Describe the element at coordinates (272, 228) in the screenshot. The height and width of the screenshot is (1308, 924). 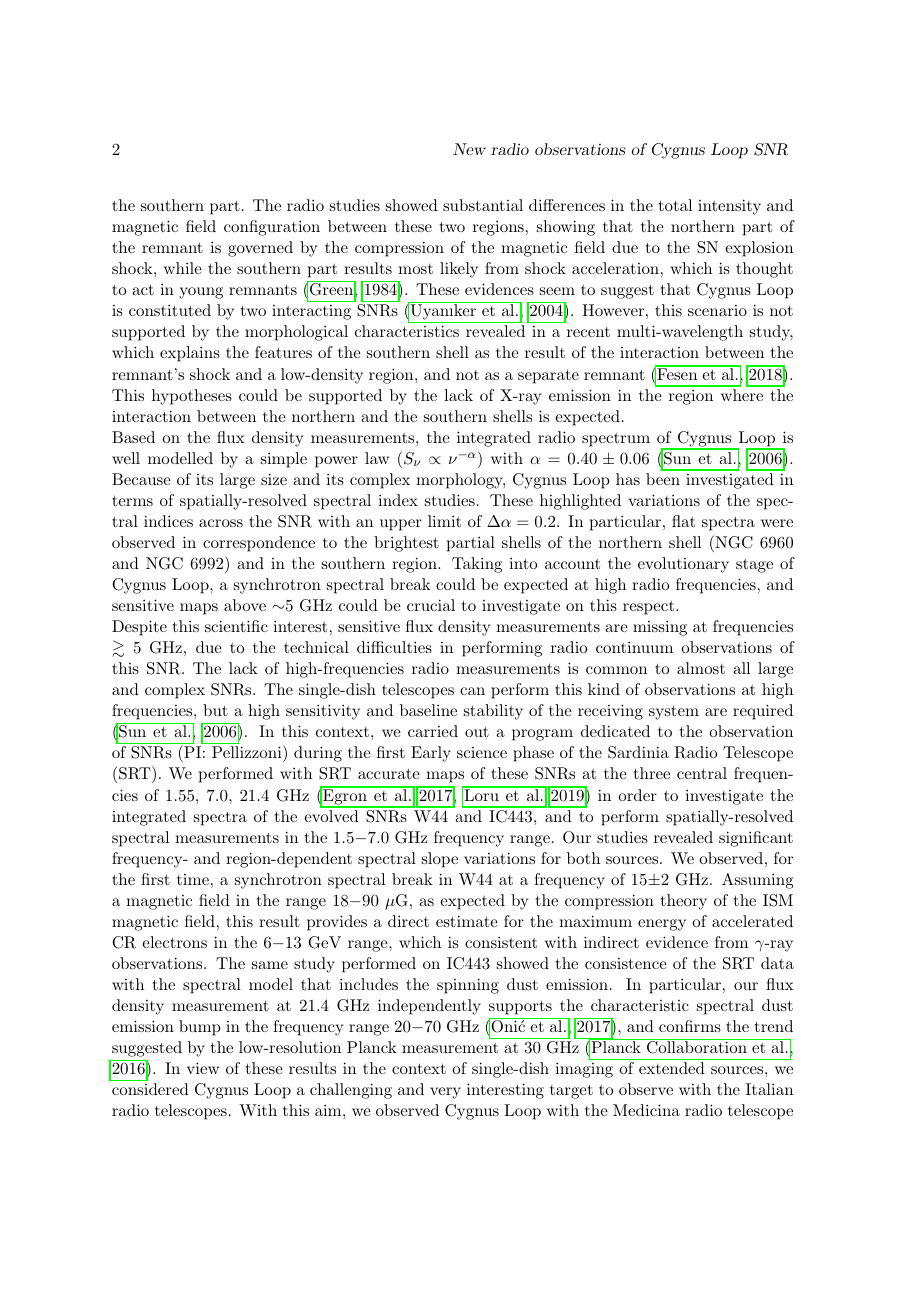
I see `configuration` at that location.
